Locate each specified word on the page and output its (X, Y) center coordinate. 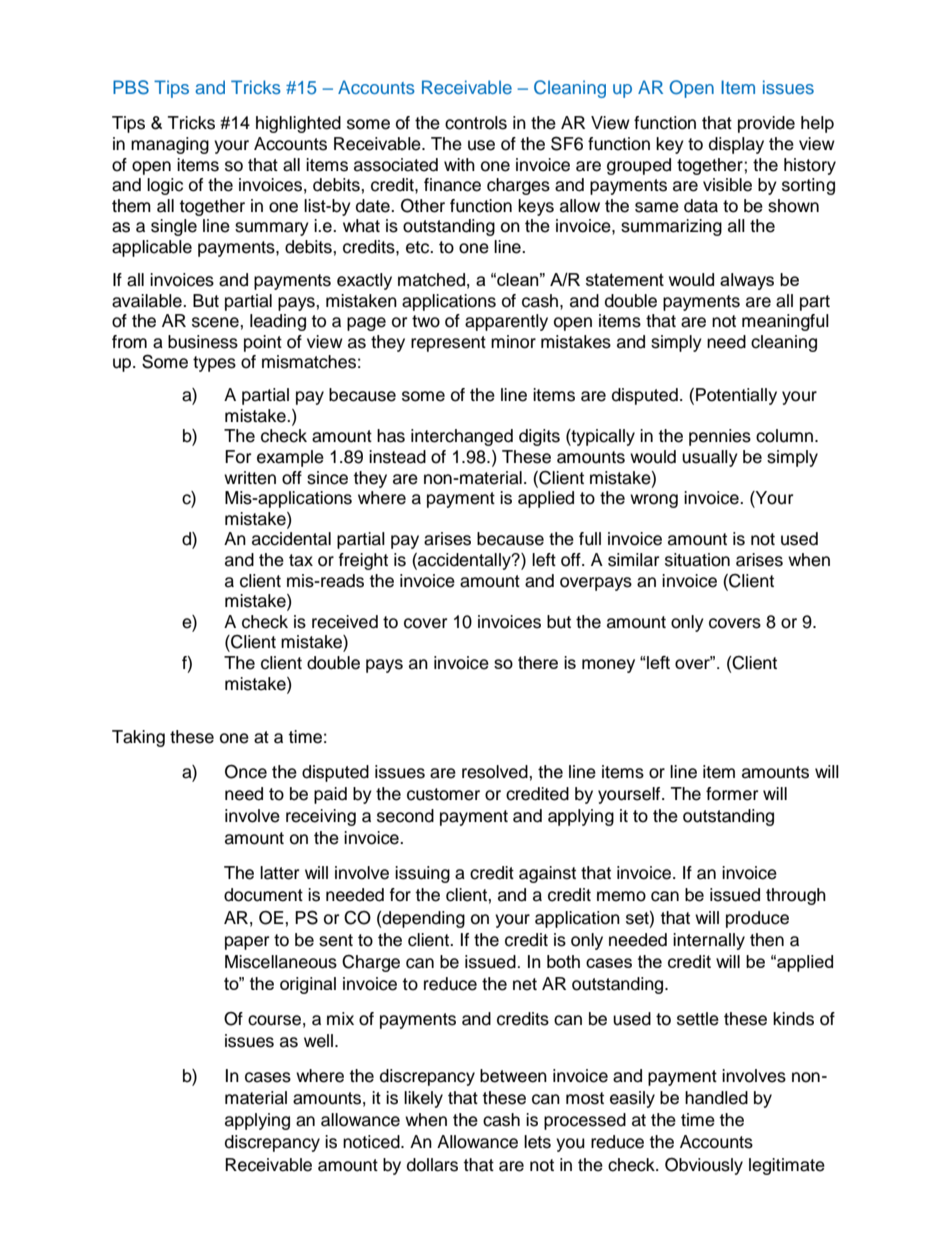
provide (766, 124)
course (274, 1020)
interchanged (462, 437)
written (250, 478)
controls (476, 123)
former (732, 794)
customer (443, 794)
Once (246, 771)
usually (710, 458)
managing (170, 145)
